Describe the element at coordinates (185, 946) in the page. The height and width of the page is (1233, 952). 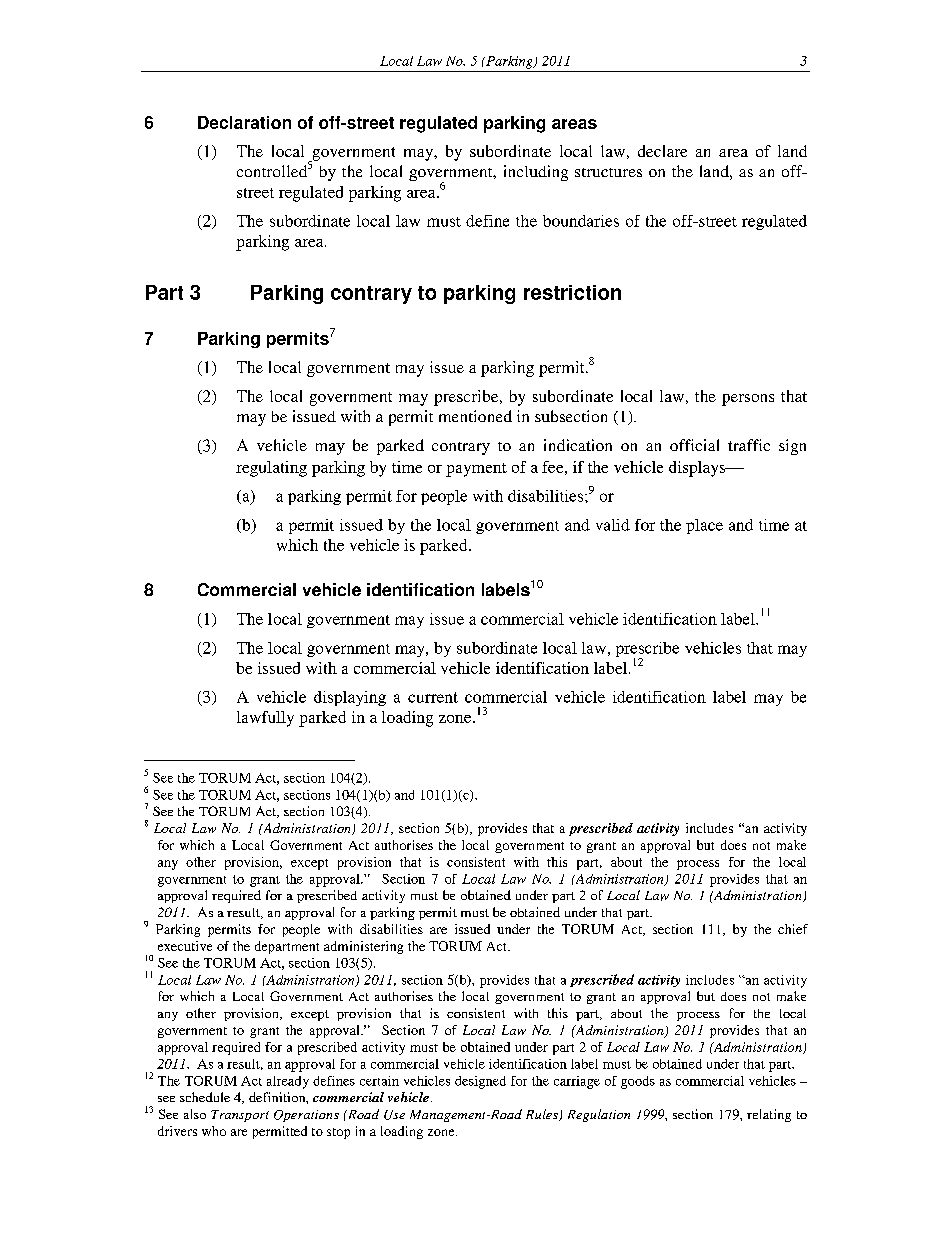
I see `executive` at that location.
